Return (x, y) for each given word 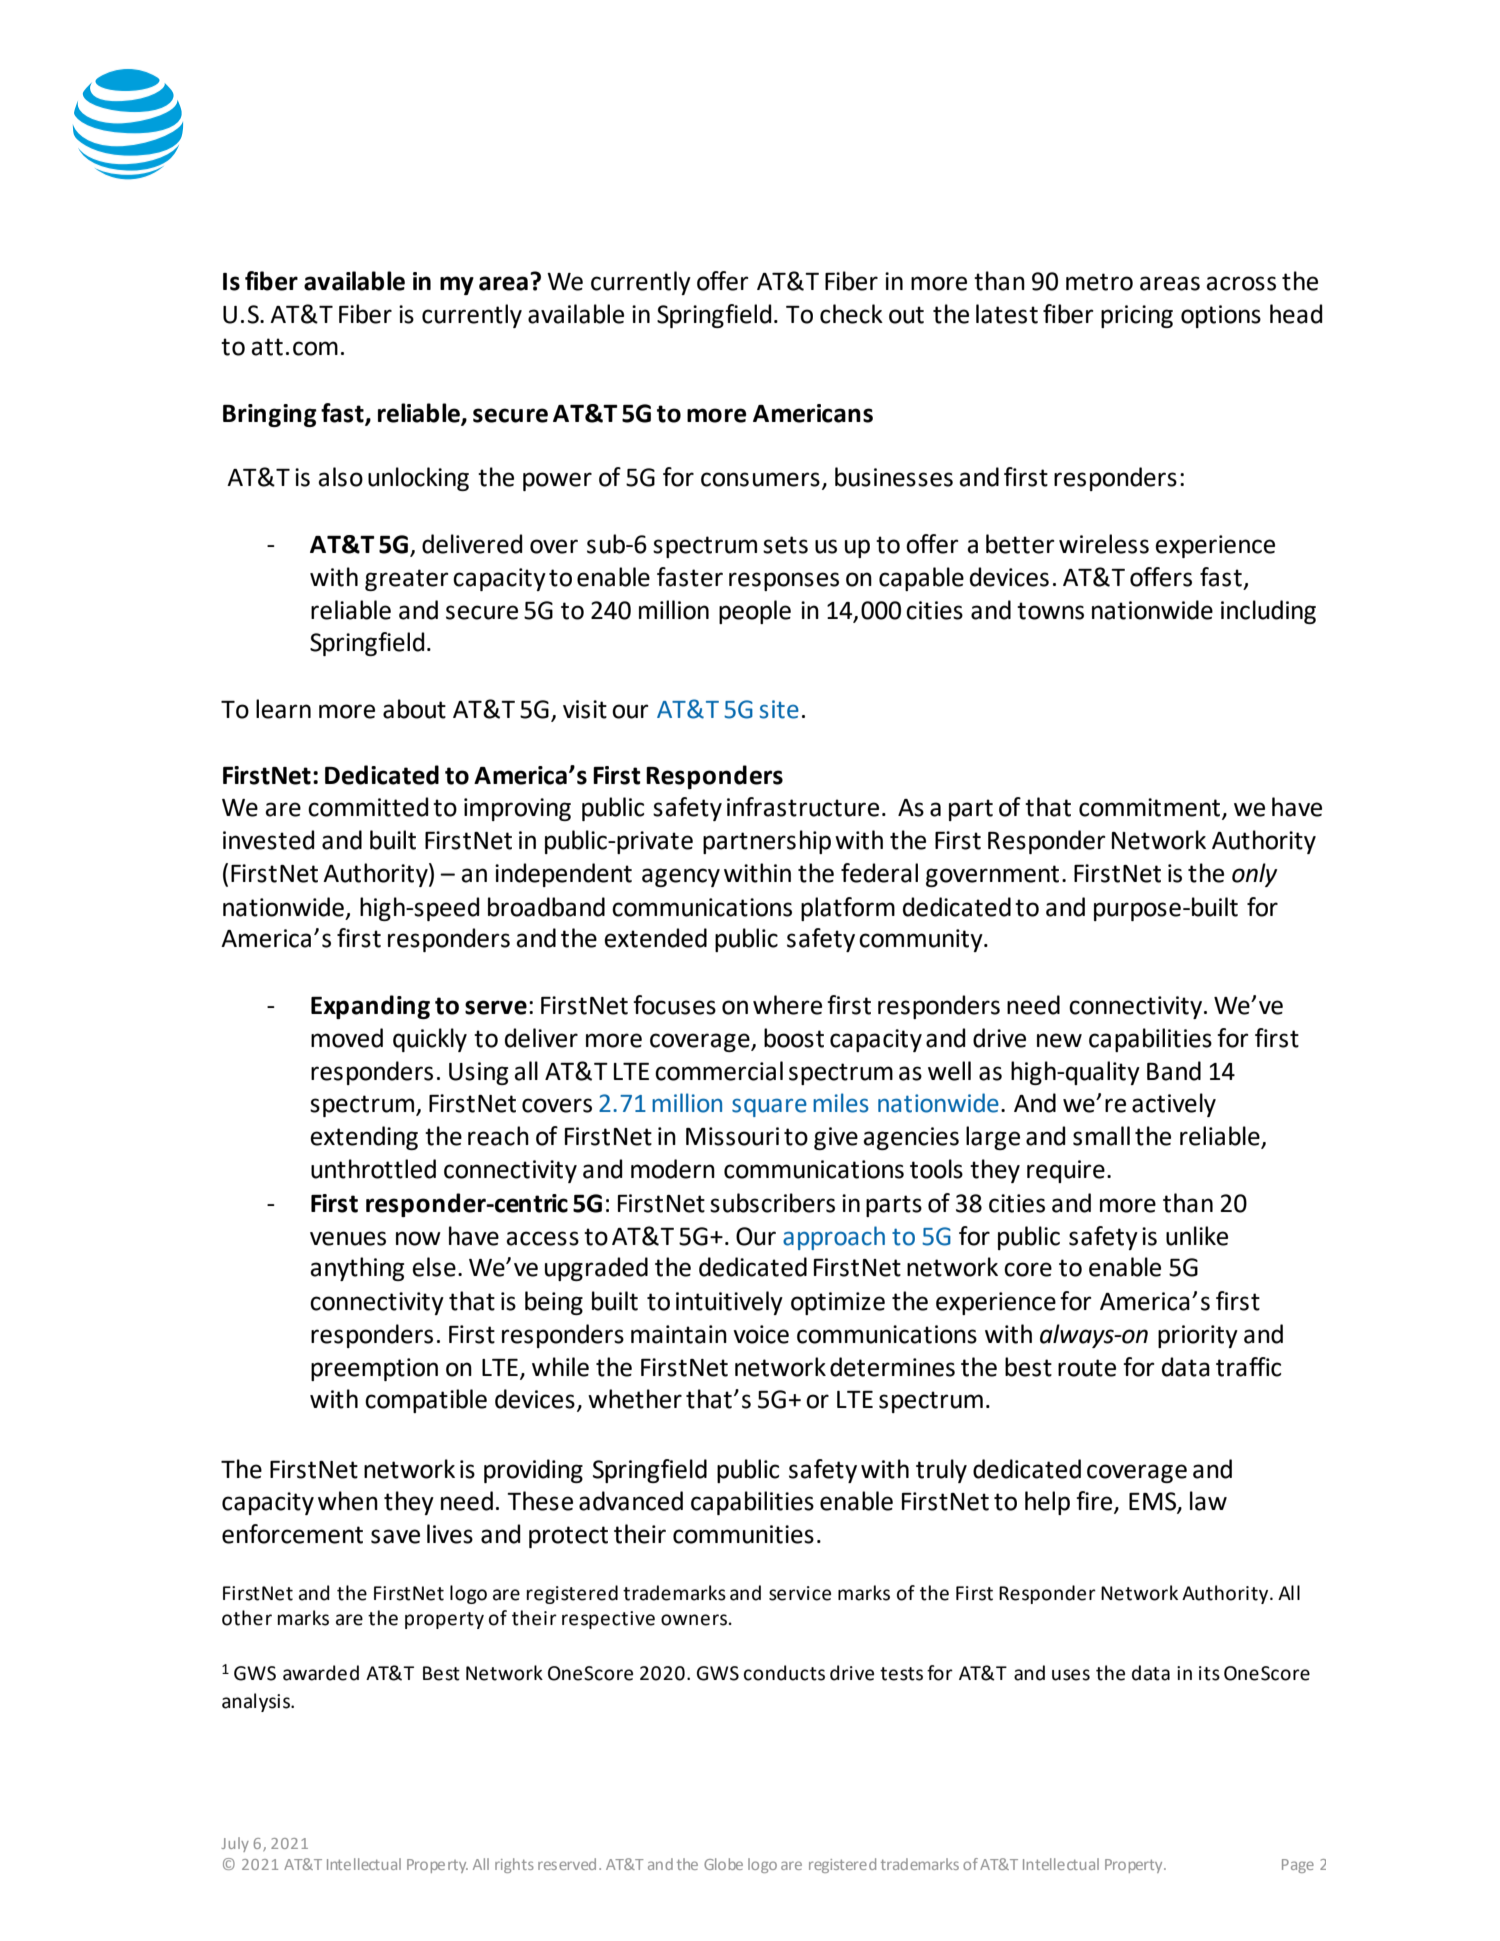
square (769, 1107)
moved (347, 1038)
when (348, 1501)
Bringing (270, 415)
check (851, 314)
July (235, 1844)
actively (1174, 1105)
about (414, 709)
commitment (1151, 808)
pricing (1137, 316)
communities (743, 1534)
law (1208, 1501)
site (779, 709)
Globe (723, 1864)
